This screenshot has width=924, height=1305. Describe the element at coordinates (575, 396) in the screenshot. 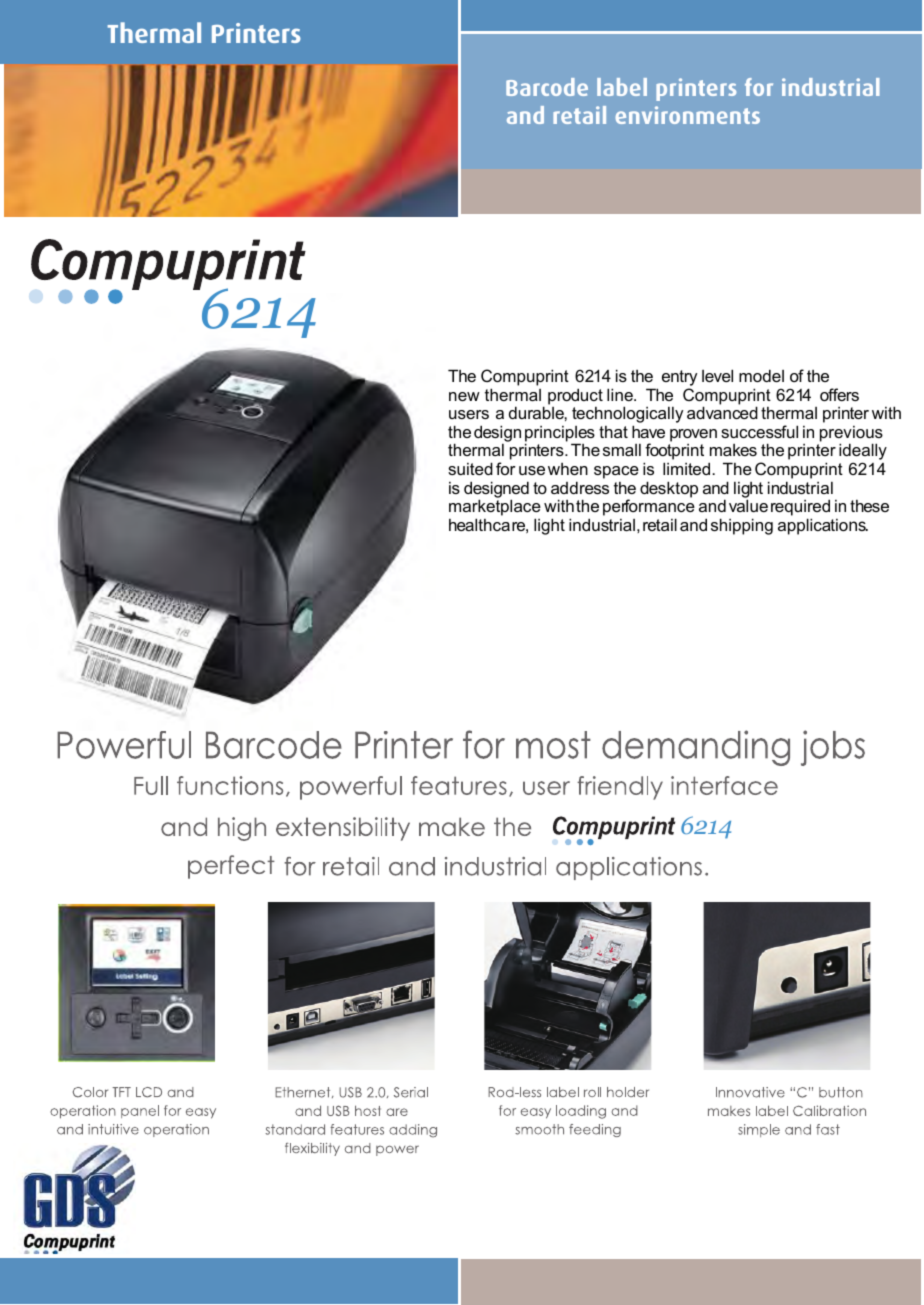

I see `product` at that location.
